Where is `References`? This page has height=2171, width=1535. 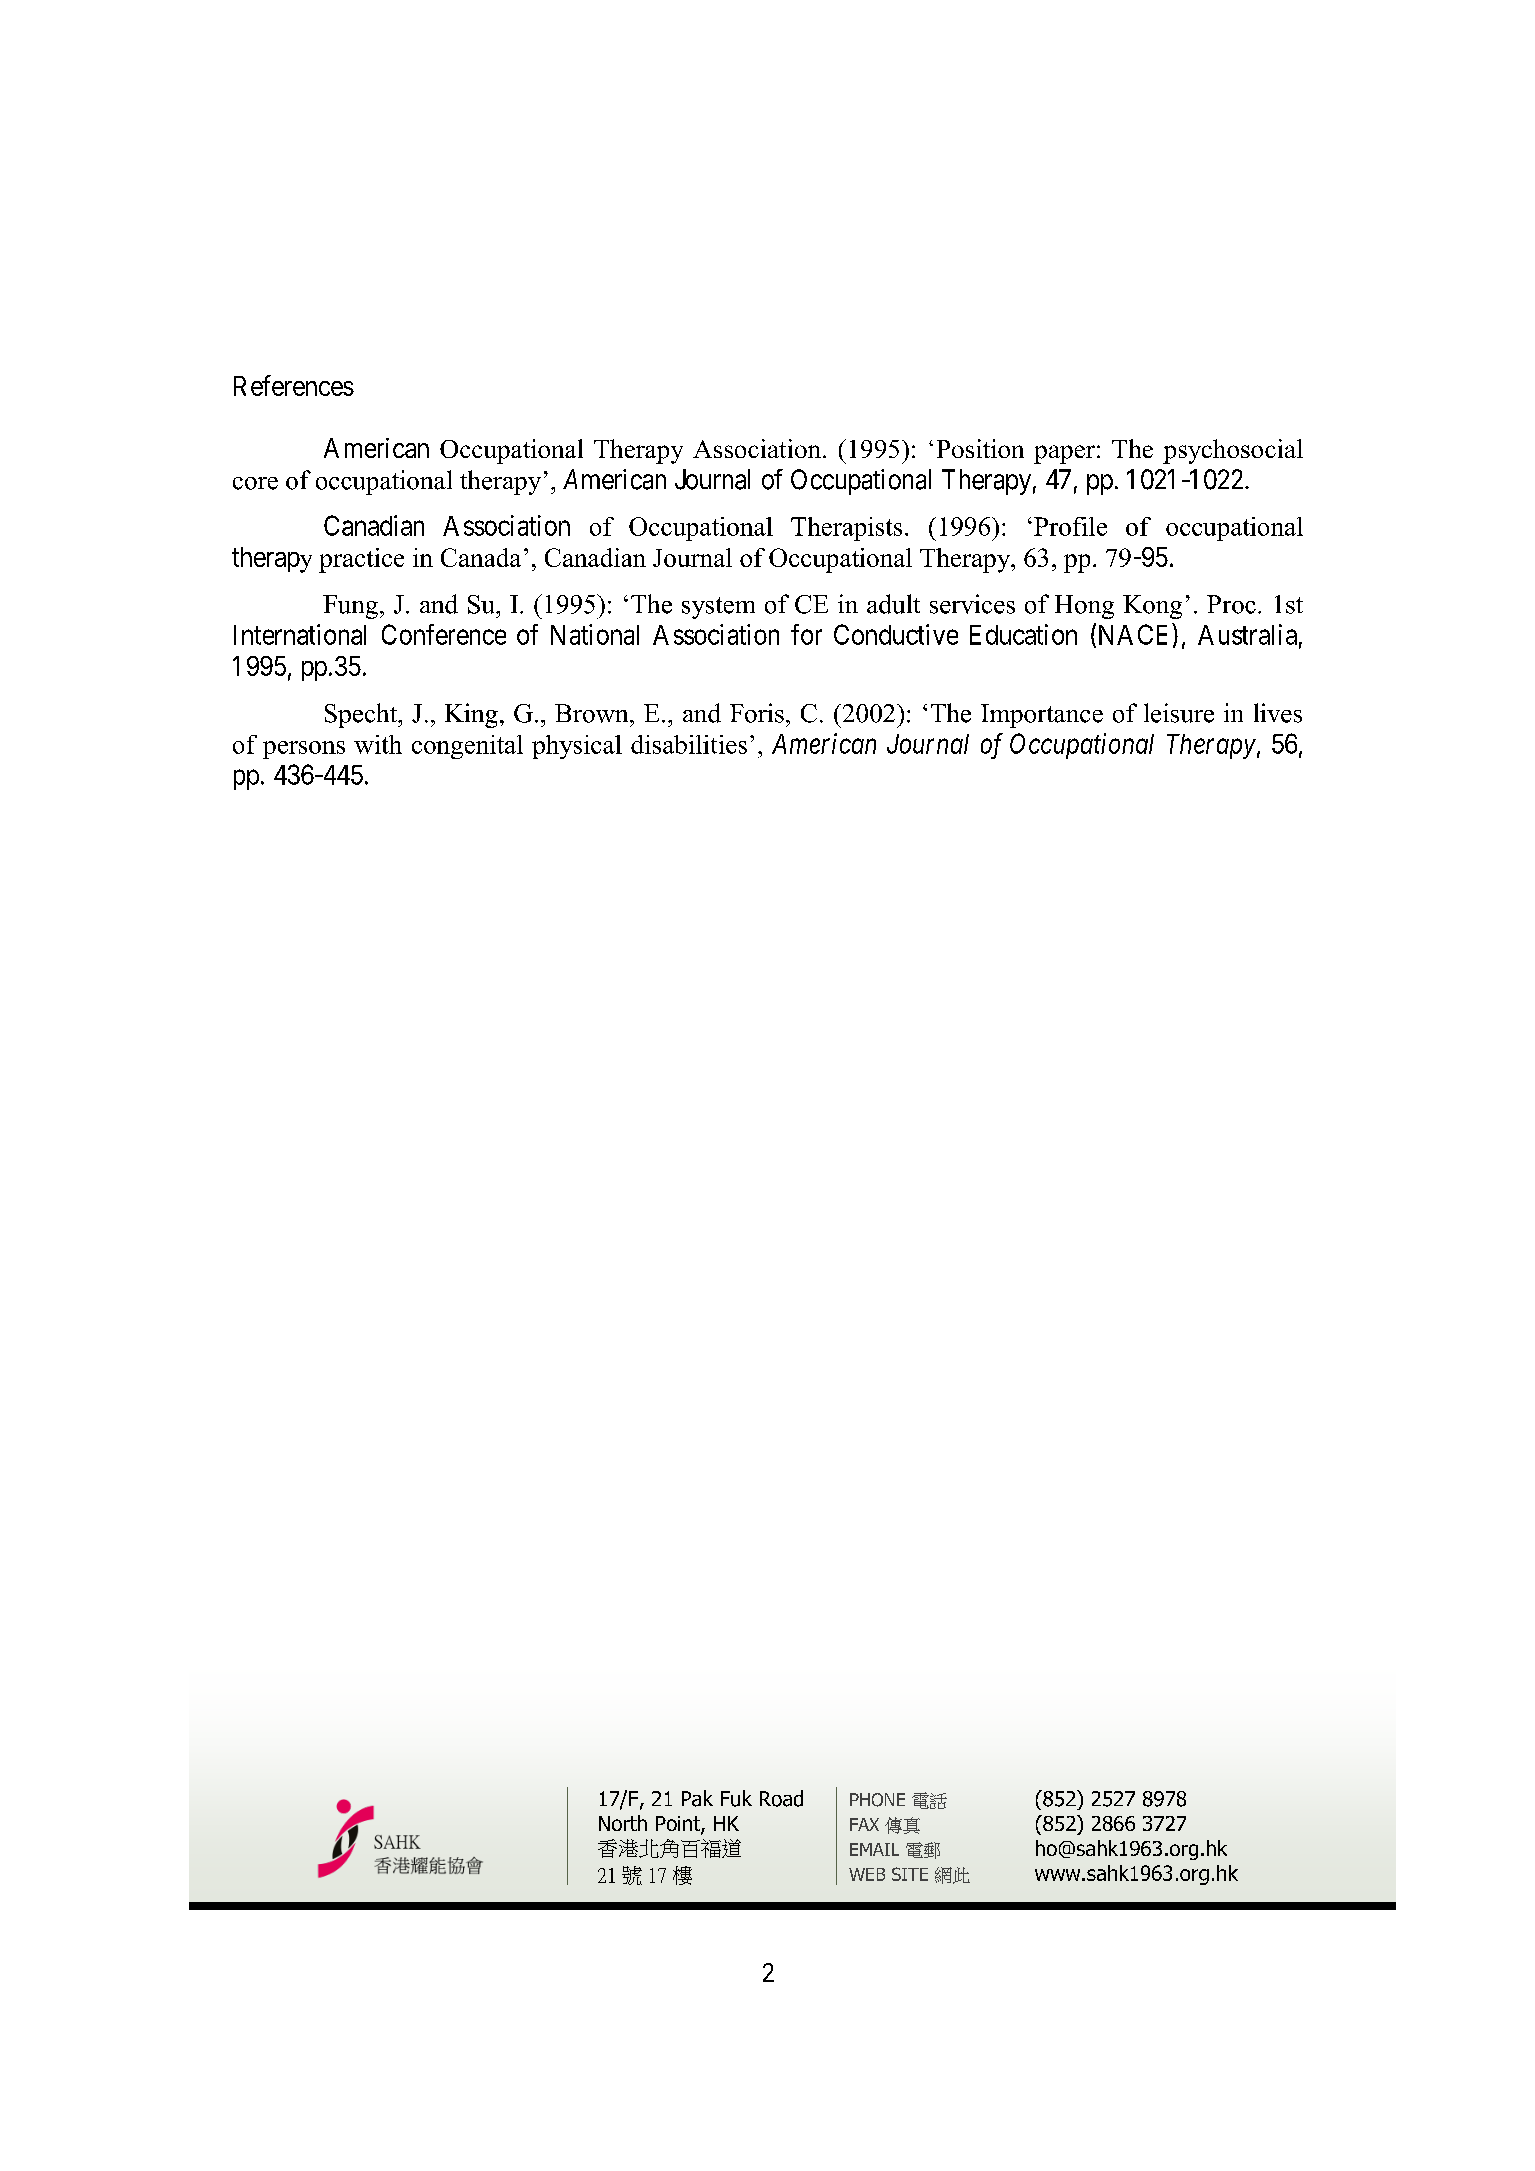 References is located at coordinates (294, 385).
